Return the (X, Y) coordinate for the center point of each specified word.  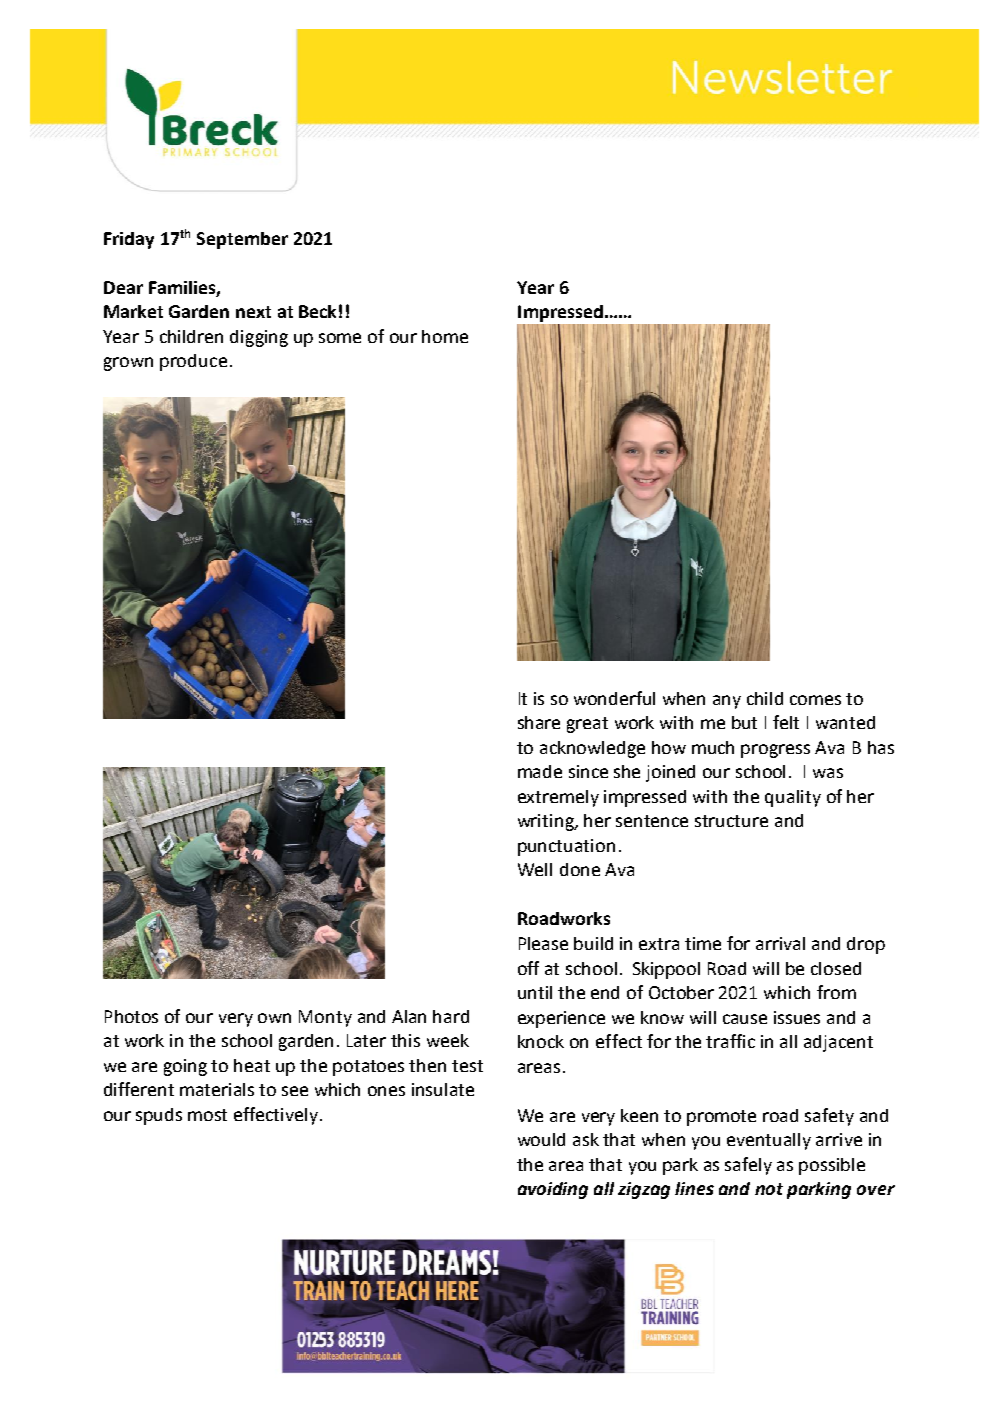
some (340, 338)
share (539, 722)
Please (543, 943)
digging (259, 338)
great (587, 725)
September (242, 240)
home (445, 336)
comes (815, 700)
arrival (780, 943)
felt (786, 722)
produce (193, 362)
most (207, 1115)
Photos (131, 1016)
